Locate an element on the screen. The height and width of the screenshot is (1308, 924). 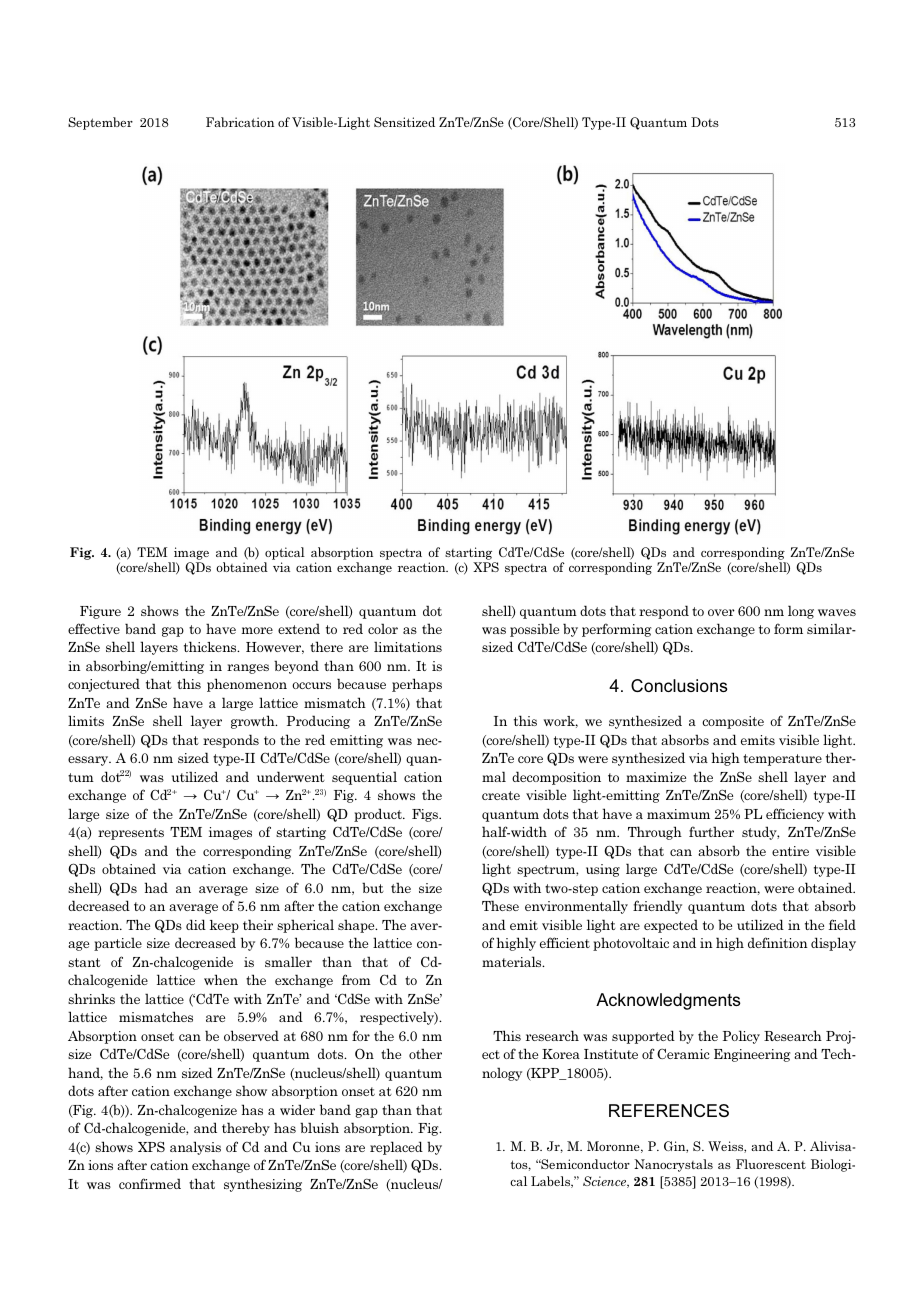
had is located at coordinates (156, 887).
